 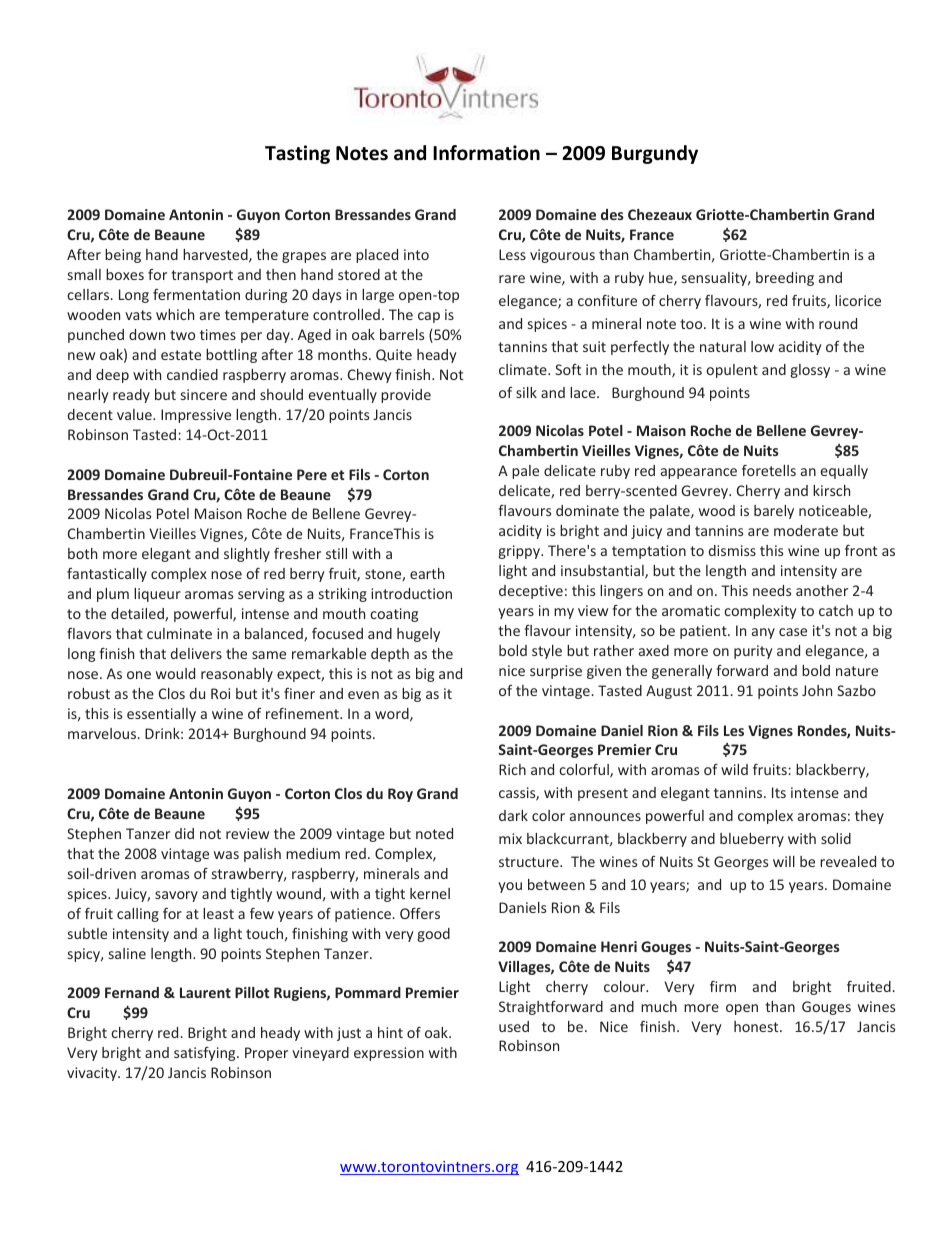 I want to click on deceptive, so click(x=531, y=592).
